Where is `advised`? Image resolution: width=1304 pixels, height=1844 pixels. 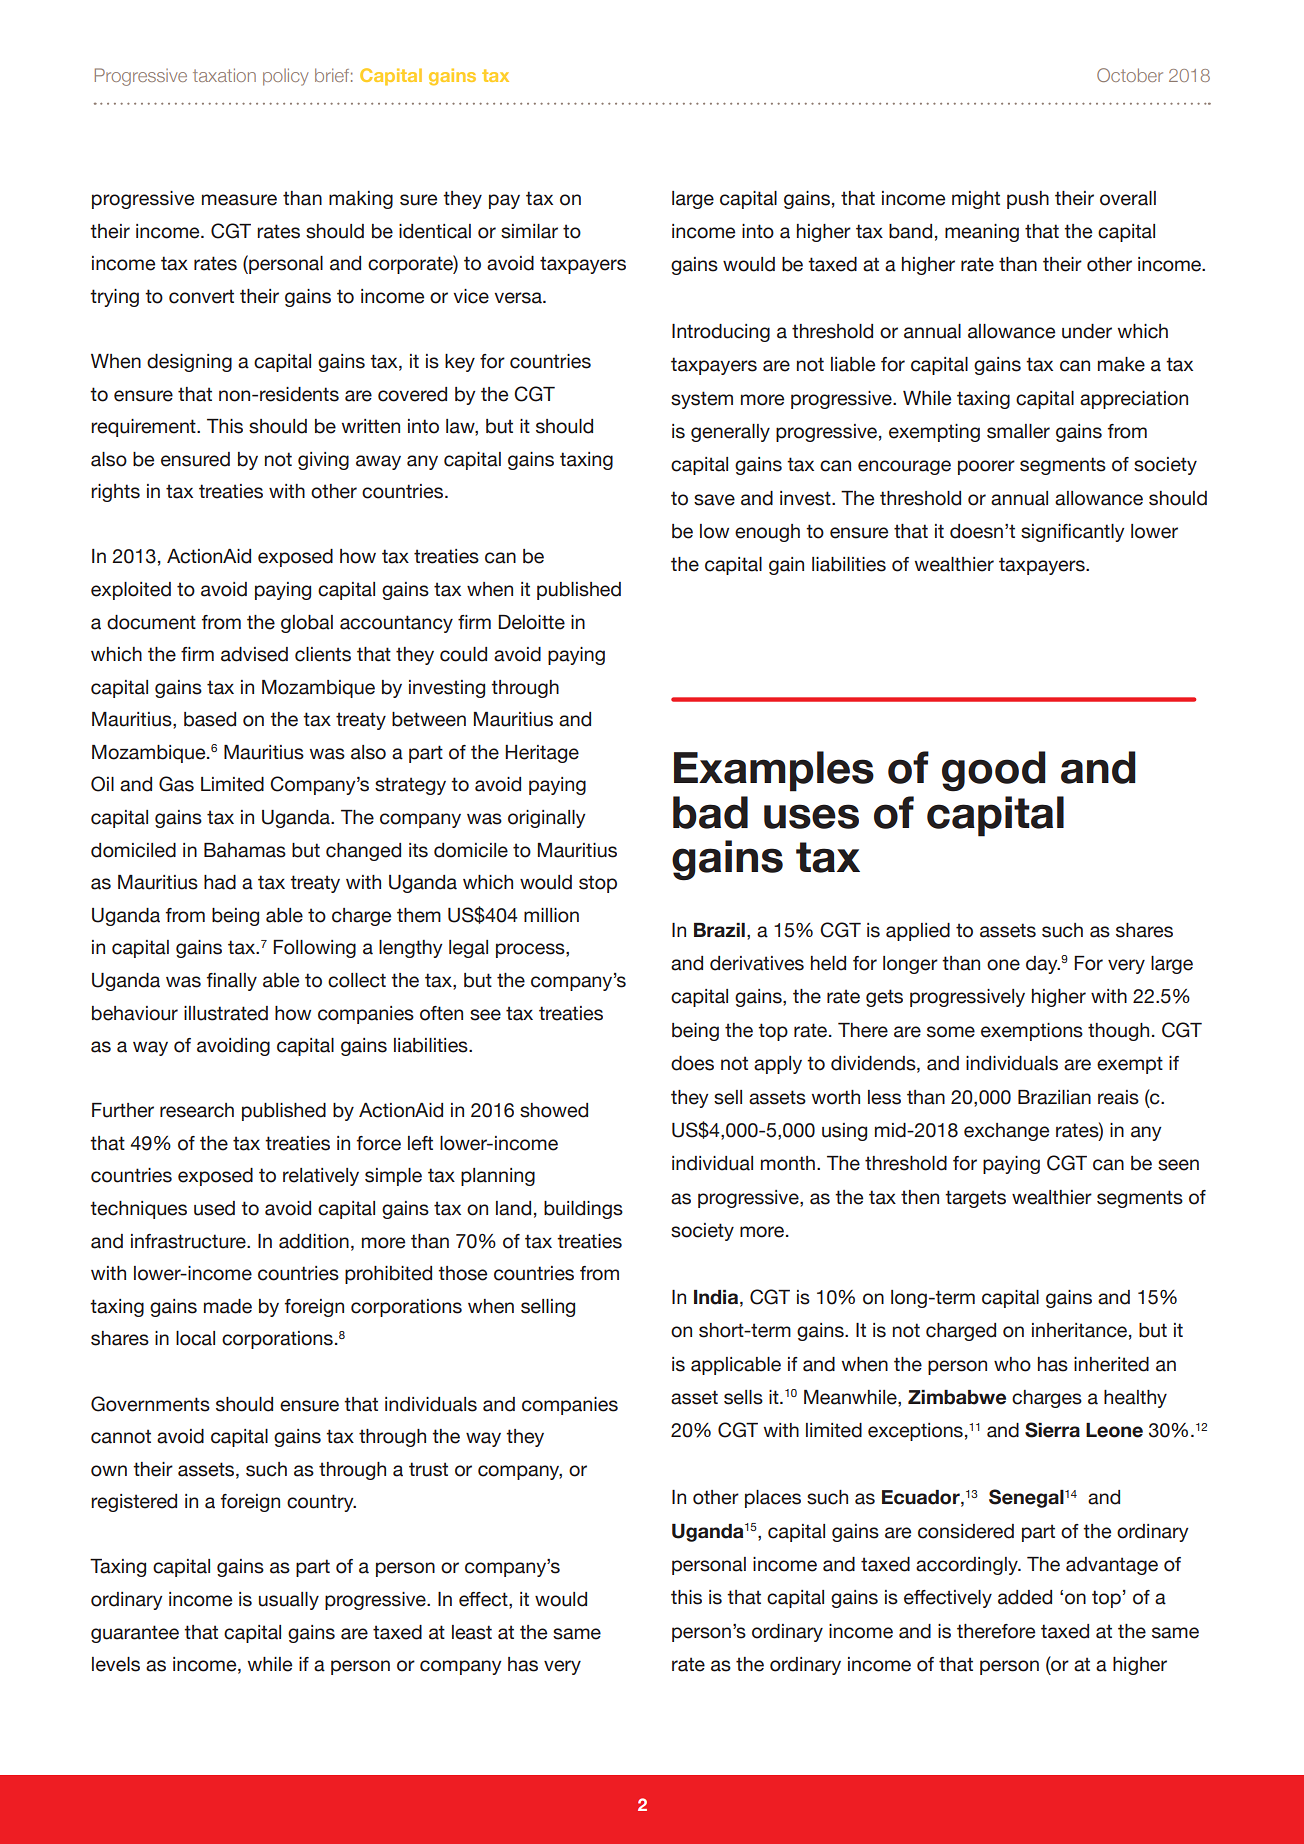
advised is located at coordinates (254, 654).
